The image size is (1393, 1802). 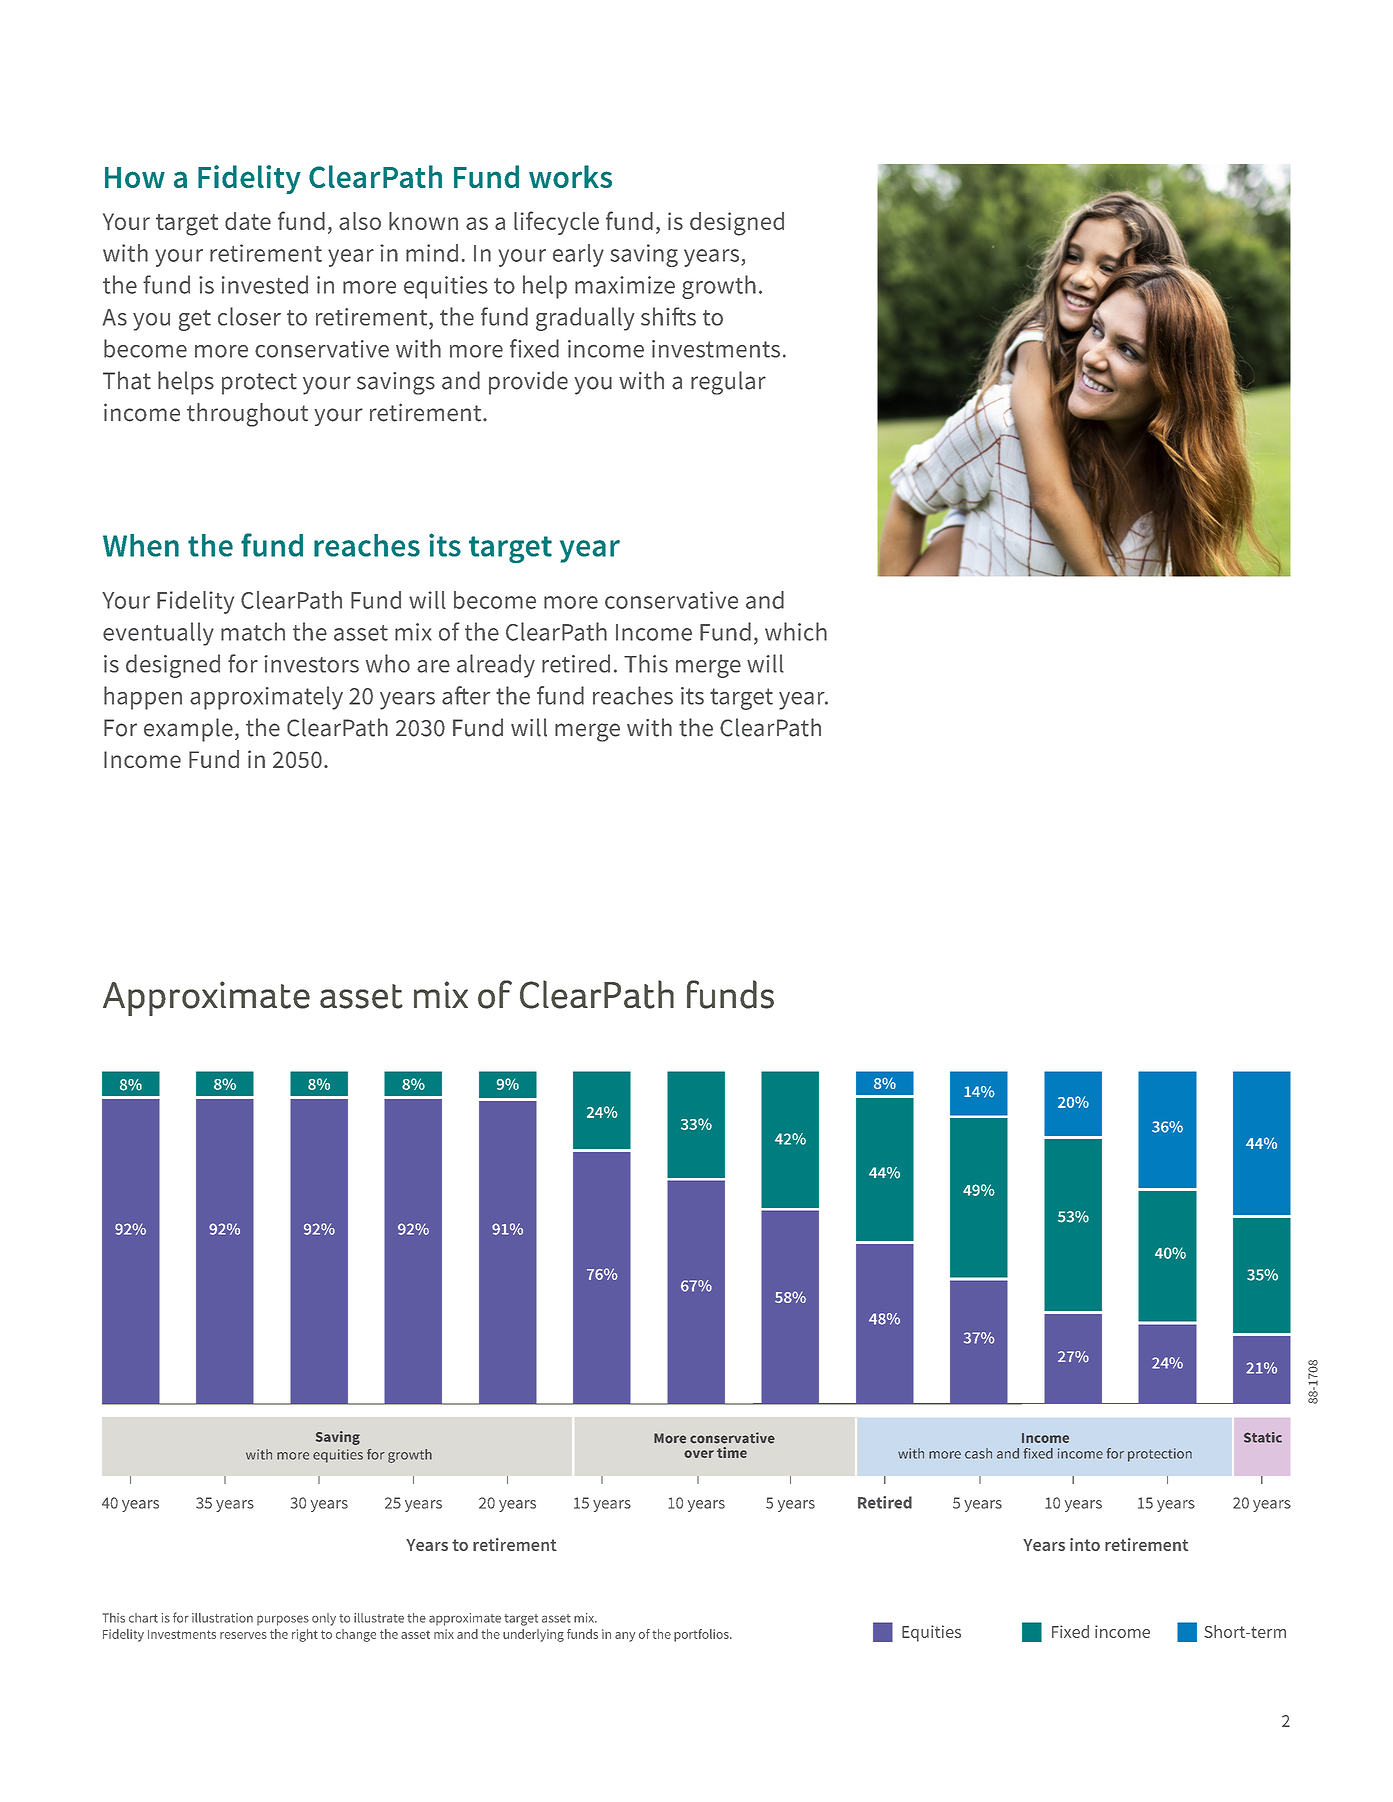 What do you see at coordinates (283, 1620) in the screenshot?
I see `purposes` at bounding box center [283, 1620].
